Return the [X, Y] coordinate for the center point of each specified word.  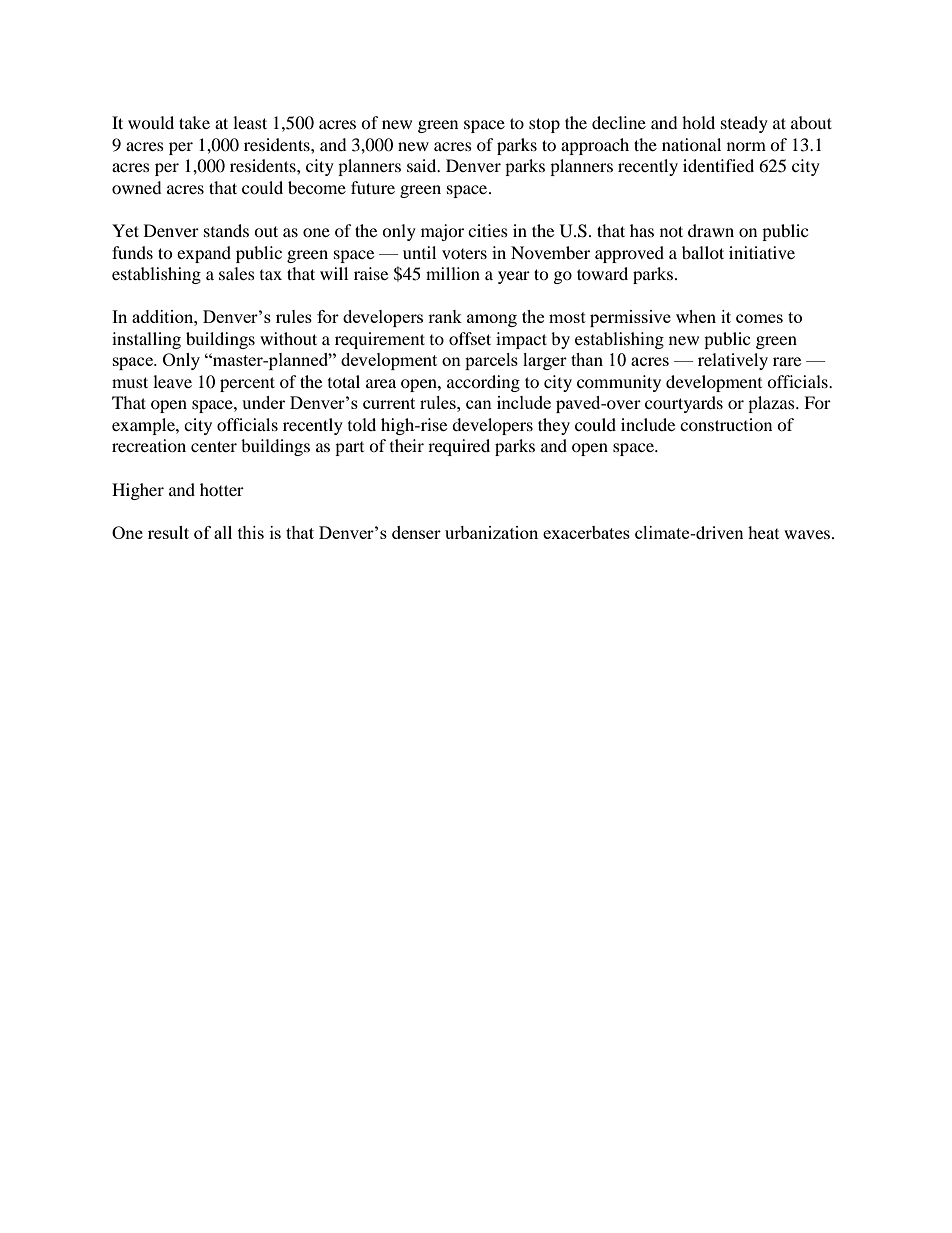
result [168, 532]
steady [744, 124]
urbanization [491, 532]
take [194, 122]
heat [763, 532]
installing [146, 340]
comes [759, 318]
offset [470, 338]
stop [544, 125]
